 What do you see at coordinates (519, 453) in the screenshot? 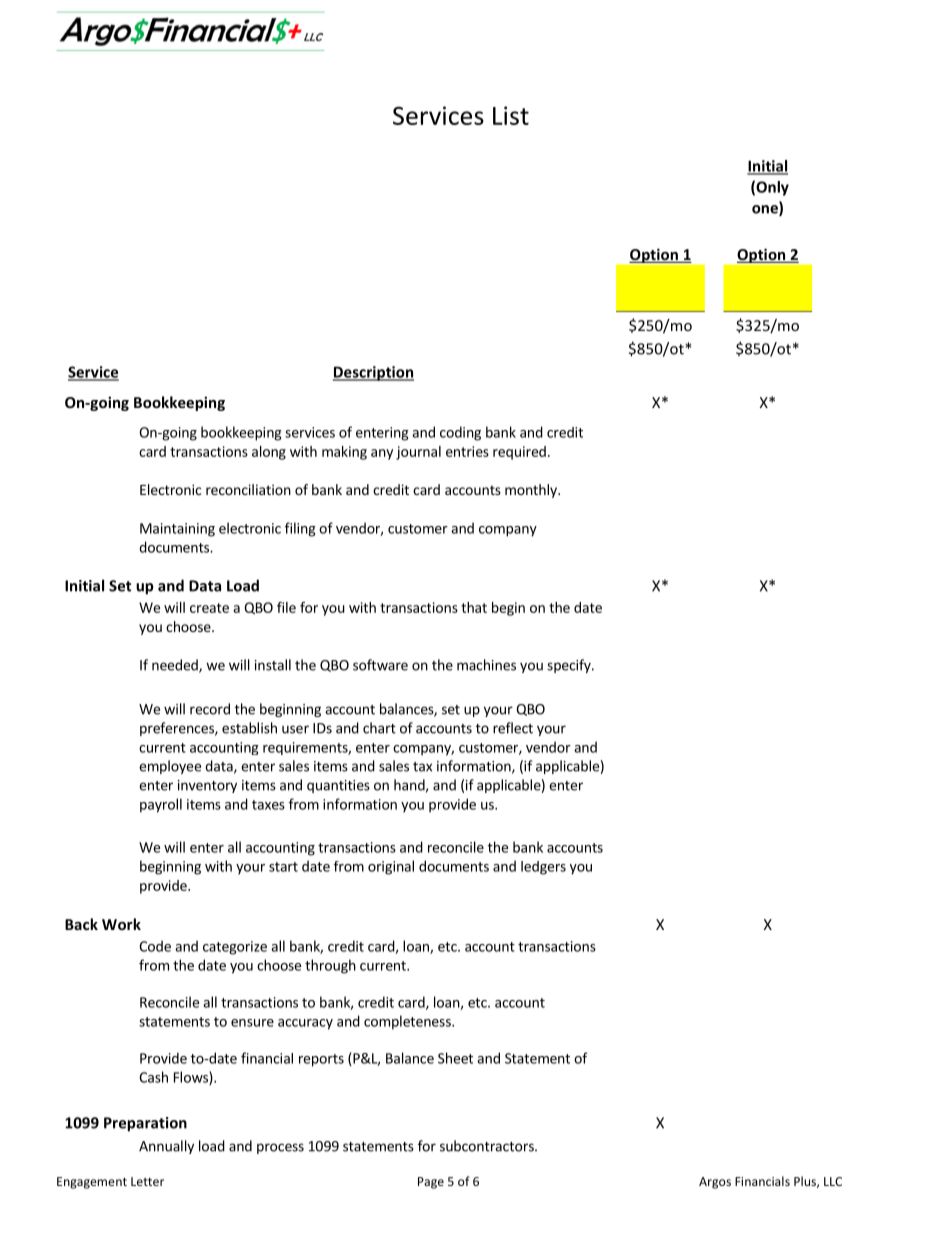
I see `required` at bounding box center [519, 453].
